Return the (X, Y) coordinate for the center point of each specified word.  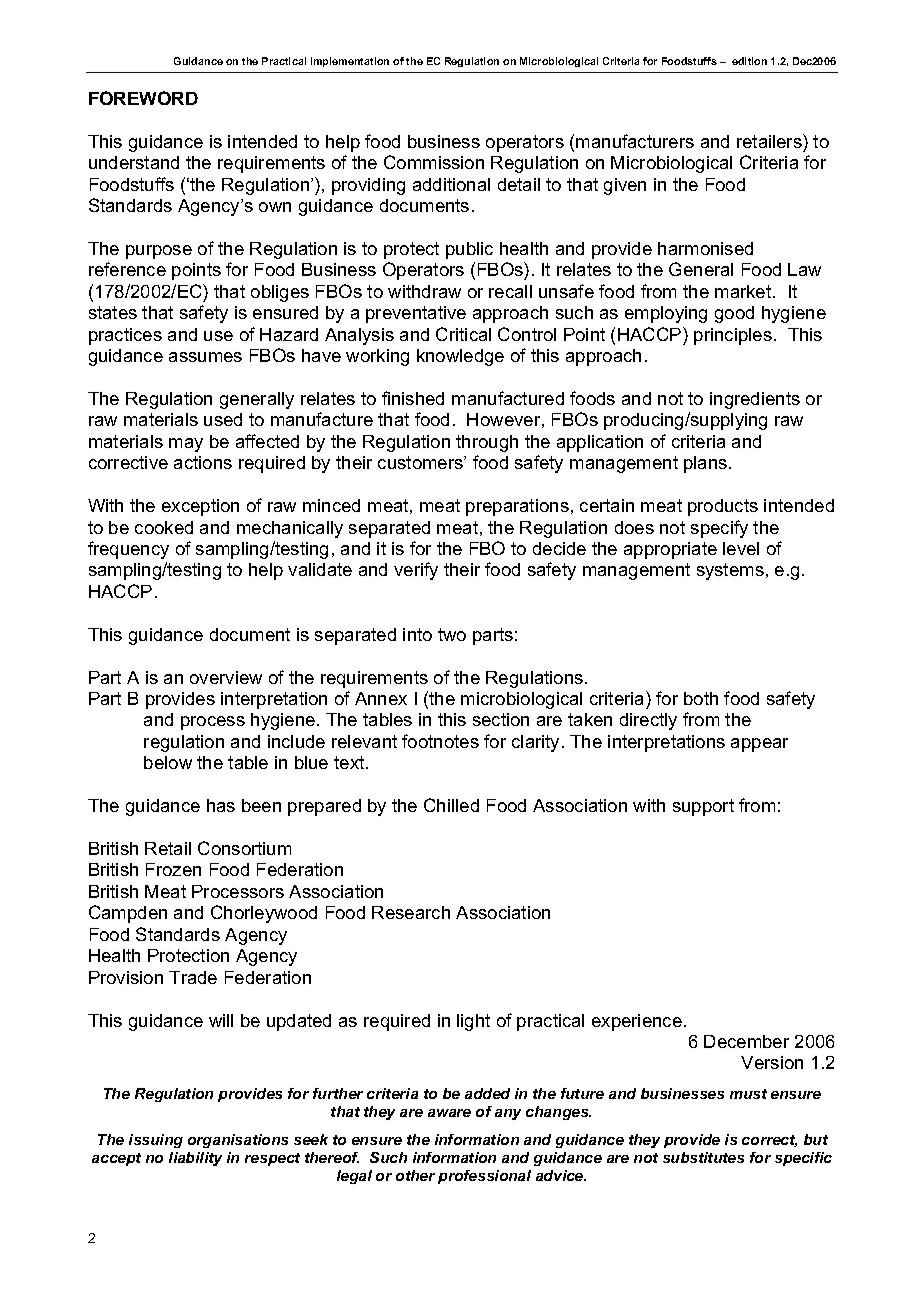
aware (449, 1113)
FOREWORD (143, 98)
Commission (434, 162)
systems (730, 571)
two (452, 634)
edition (749, 61)
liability (195, 1159)
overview (226, 677)
